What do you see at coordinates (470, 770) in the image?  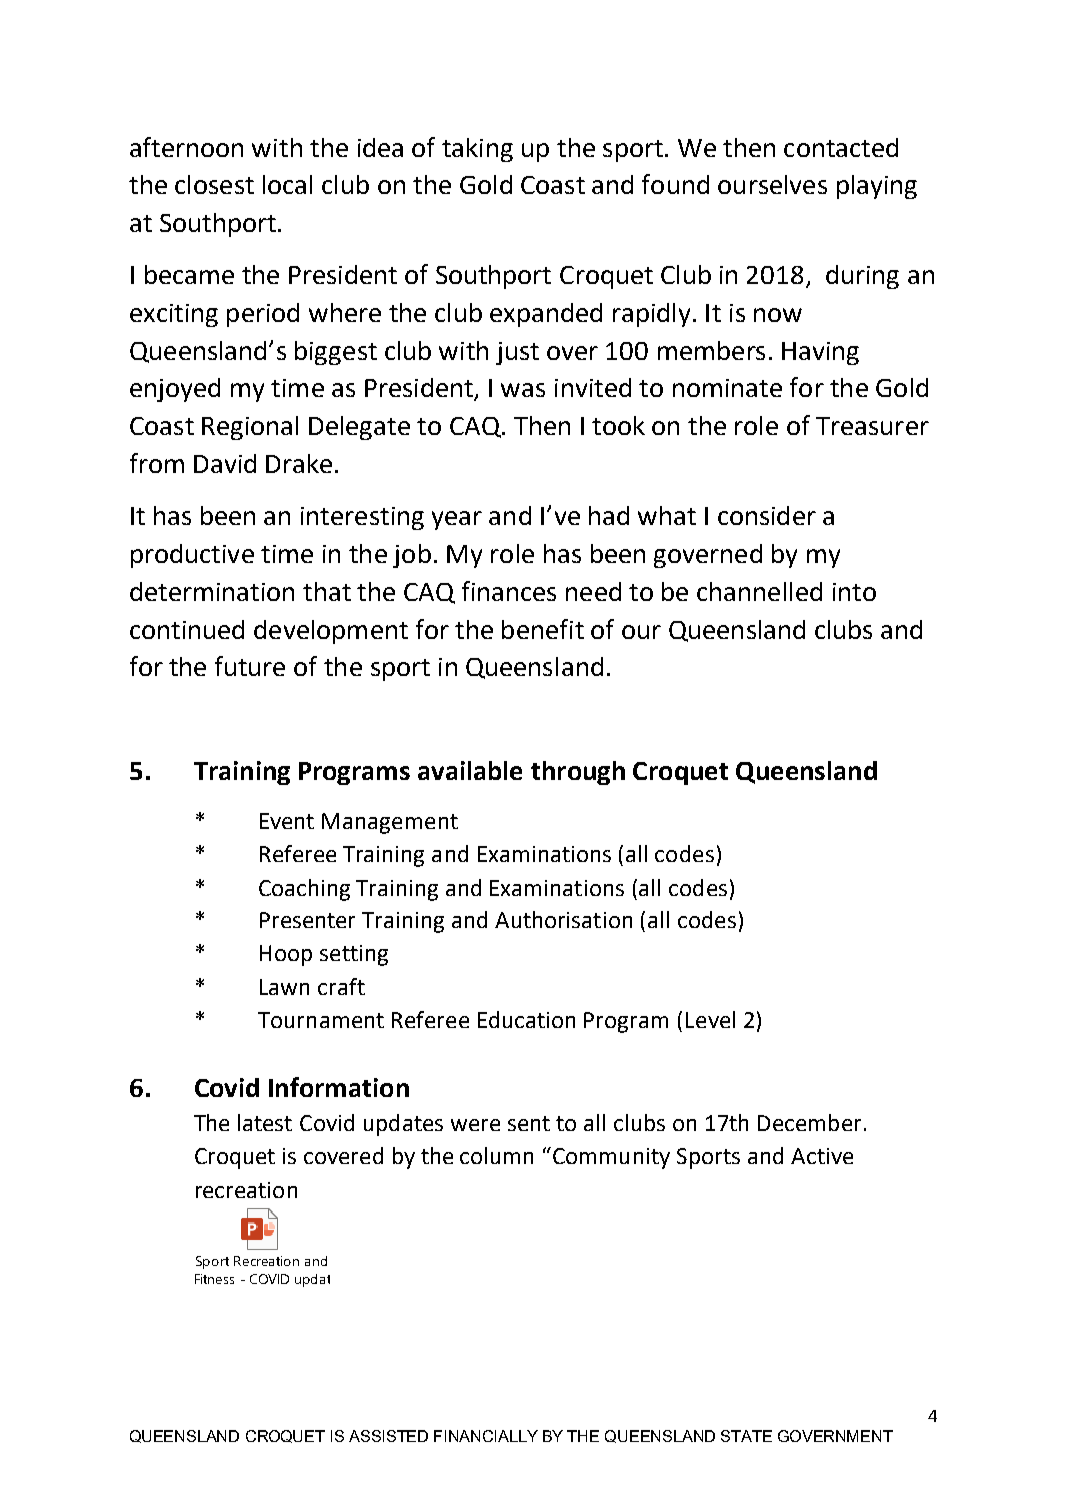 I see `available` at bounding box center [470, 770].
